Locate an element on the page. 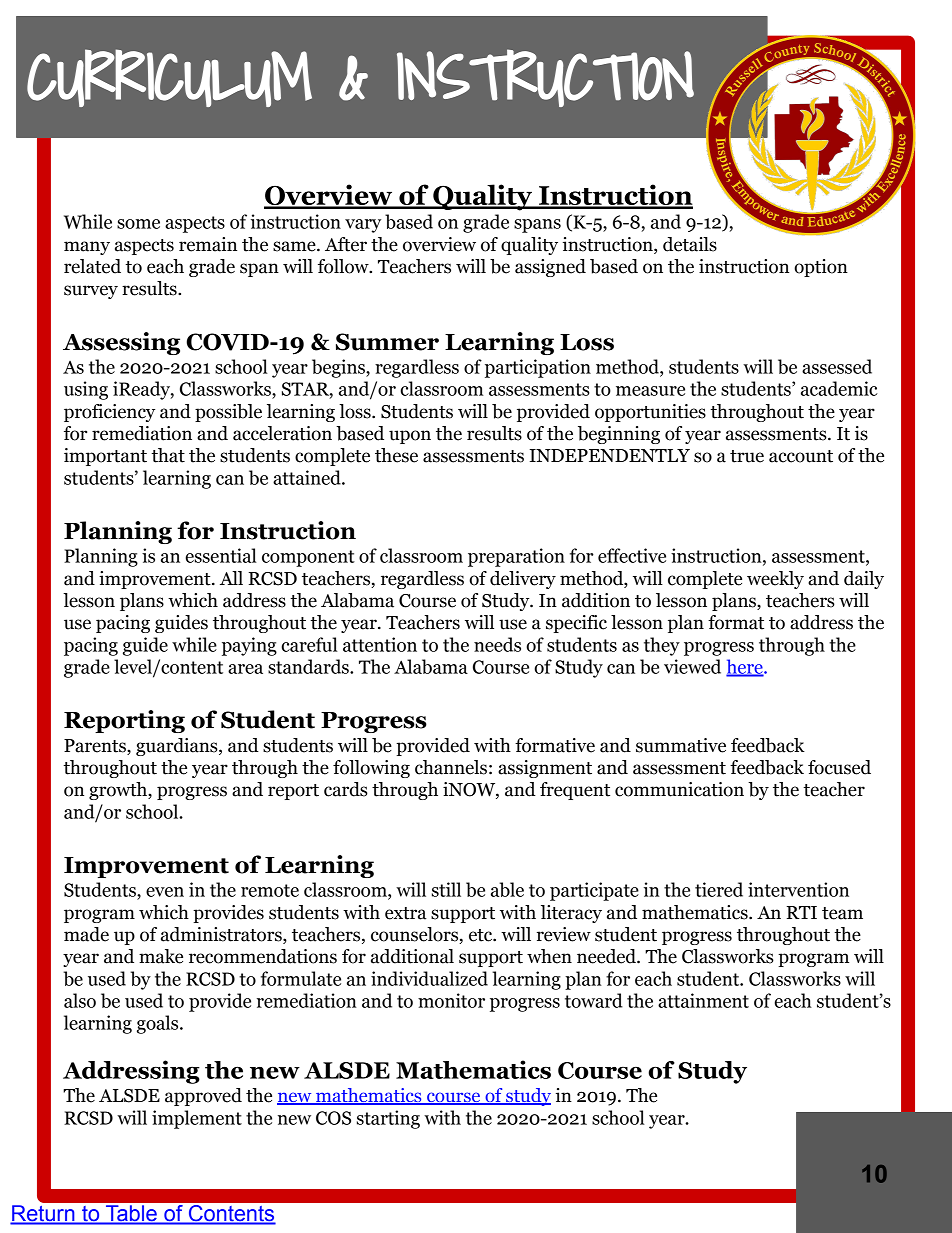  approved is located at coordinates (203, 1097).
